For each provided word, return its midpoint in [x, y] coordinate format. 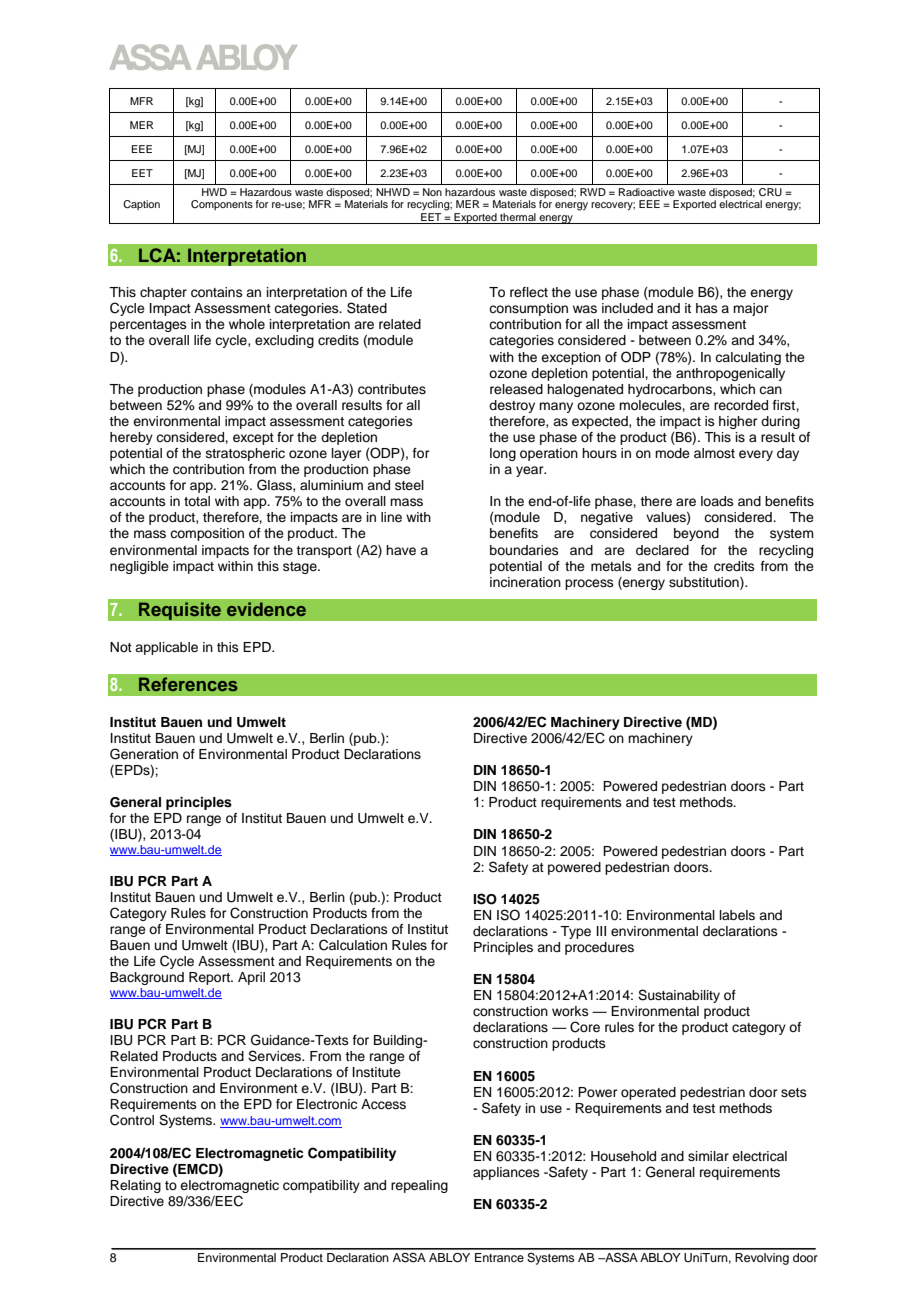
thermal [518, 217]
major [751, 309]
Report [210, 978]
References [188, 684]
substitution [705, 583]
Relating [135, 1186]
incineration [525, 582]
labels [737, 915]
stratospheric [245, 454]
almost [714, 453]
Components [222, 205]
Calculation [353, 945]
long [503, 454]
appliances [506, 1173]
